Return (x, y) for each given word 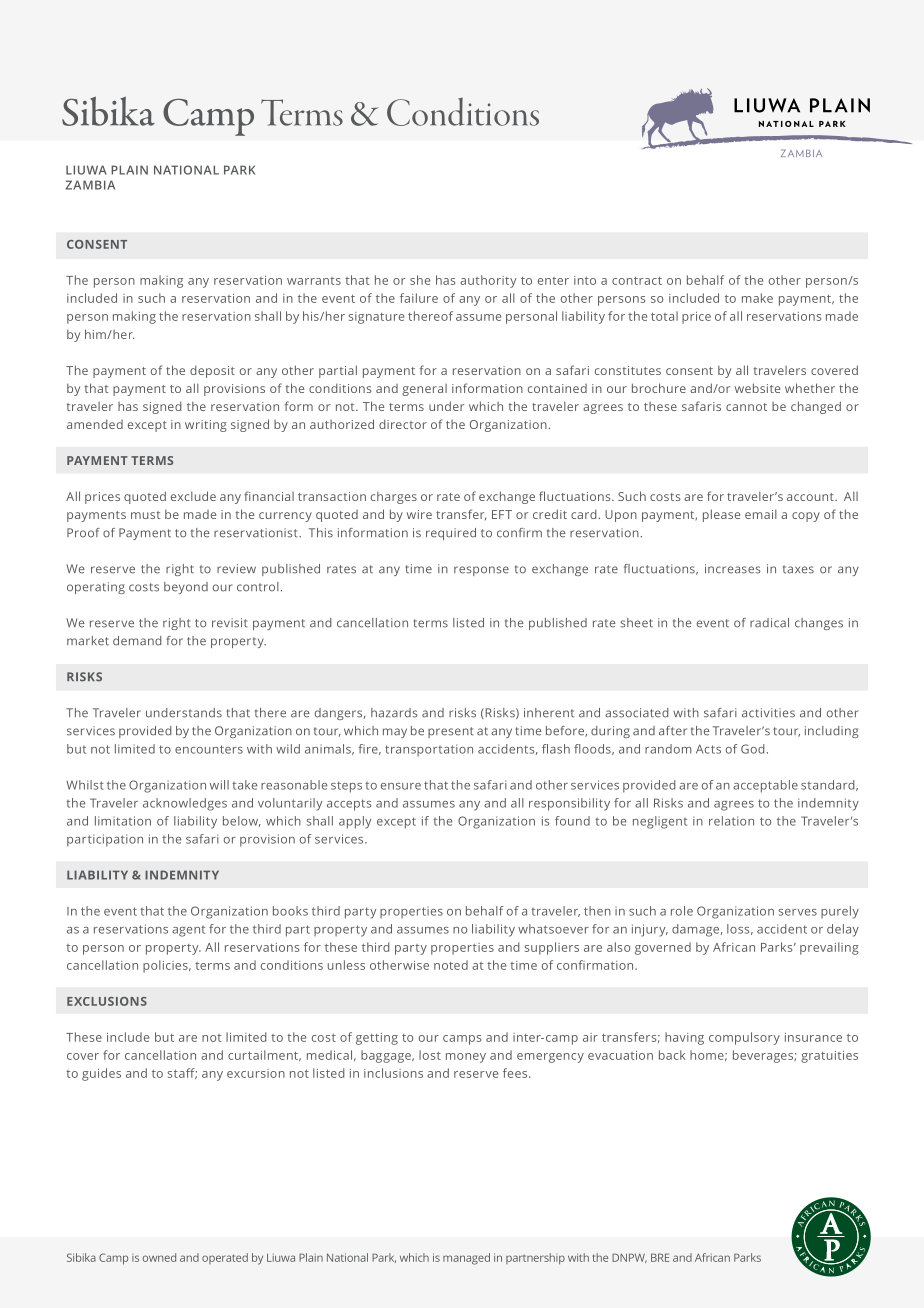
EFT (502, 514)
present (451, 732)
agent (188, 931)
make (757, 298)
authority (488, 281)
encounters (209, 749)
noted (451, 965)
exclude (193, 496)
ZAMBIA (90, 185)
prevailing (829, 948)
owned (159, 1257)
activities (768, 713)
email (761, 514)
